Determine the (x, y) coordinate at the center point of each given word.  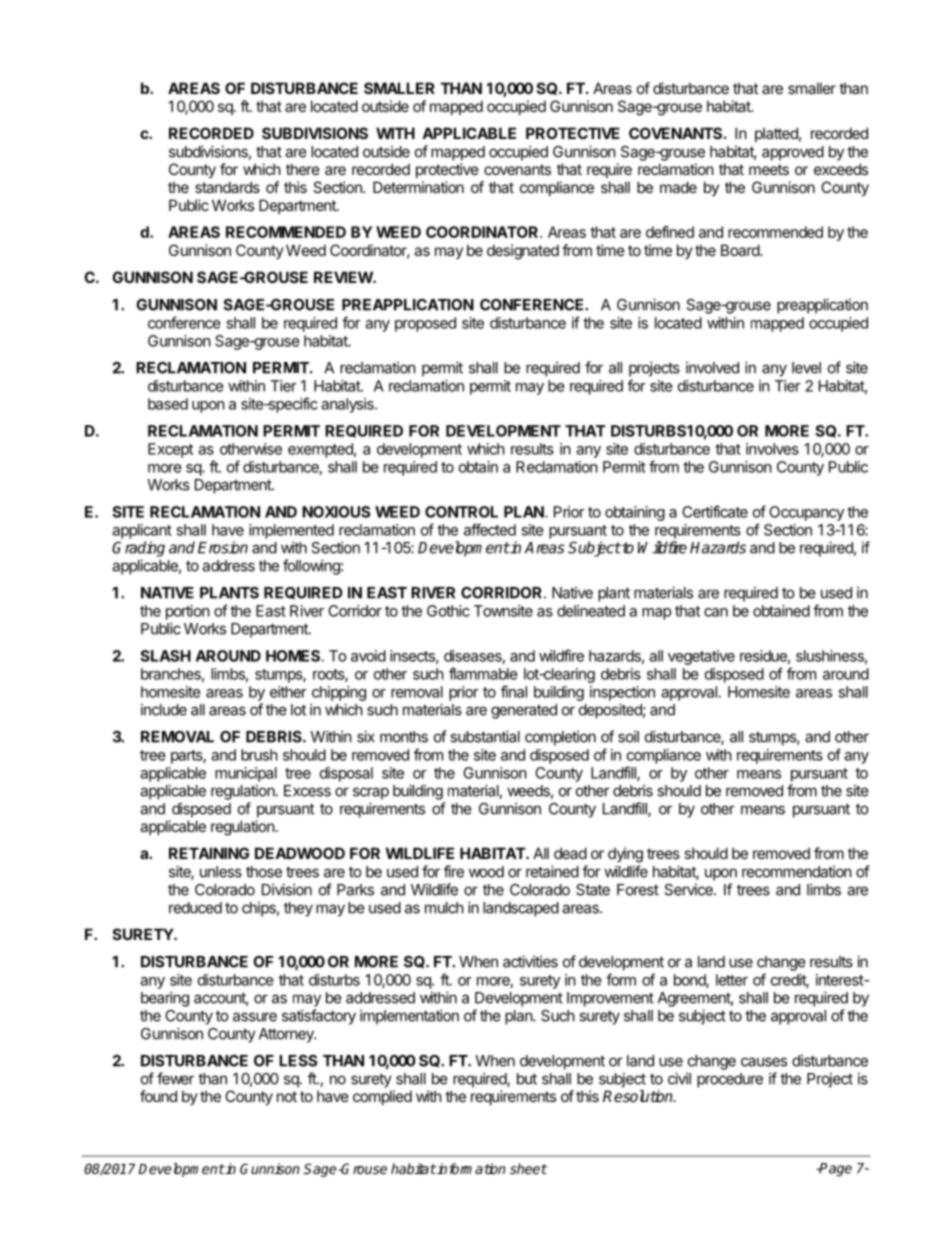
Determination (418, 187)
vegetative (701, 657)
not (287, 1096)
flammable (483, 673)
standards (227, 187)
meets (769, 169)
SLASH (165, 656)
